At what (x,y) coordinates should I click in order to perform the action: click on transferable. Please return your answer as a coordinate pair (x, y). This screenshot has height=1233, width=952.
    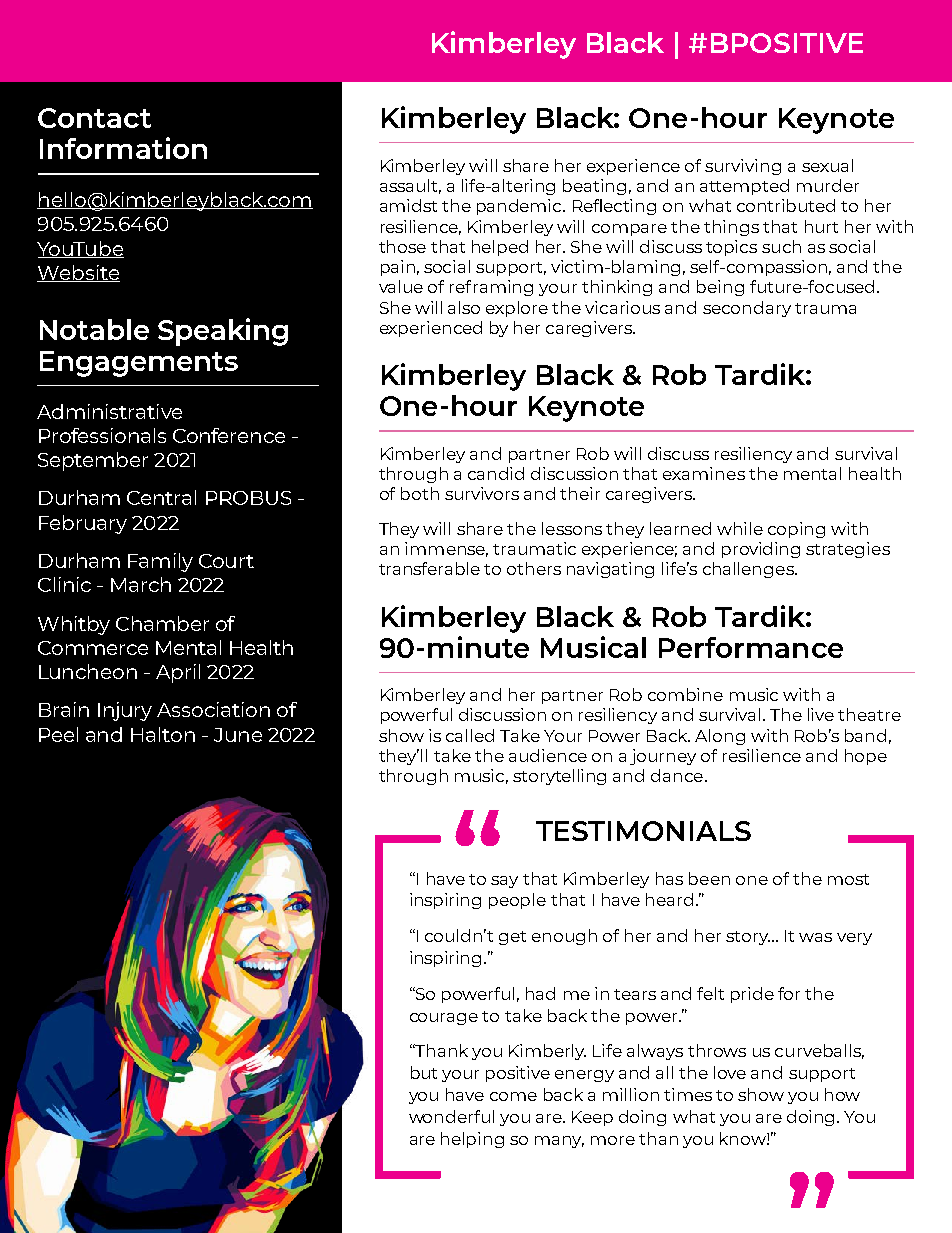
    Looking at the image, I should click on (429, 568).
